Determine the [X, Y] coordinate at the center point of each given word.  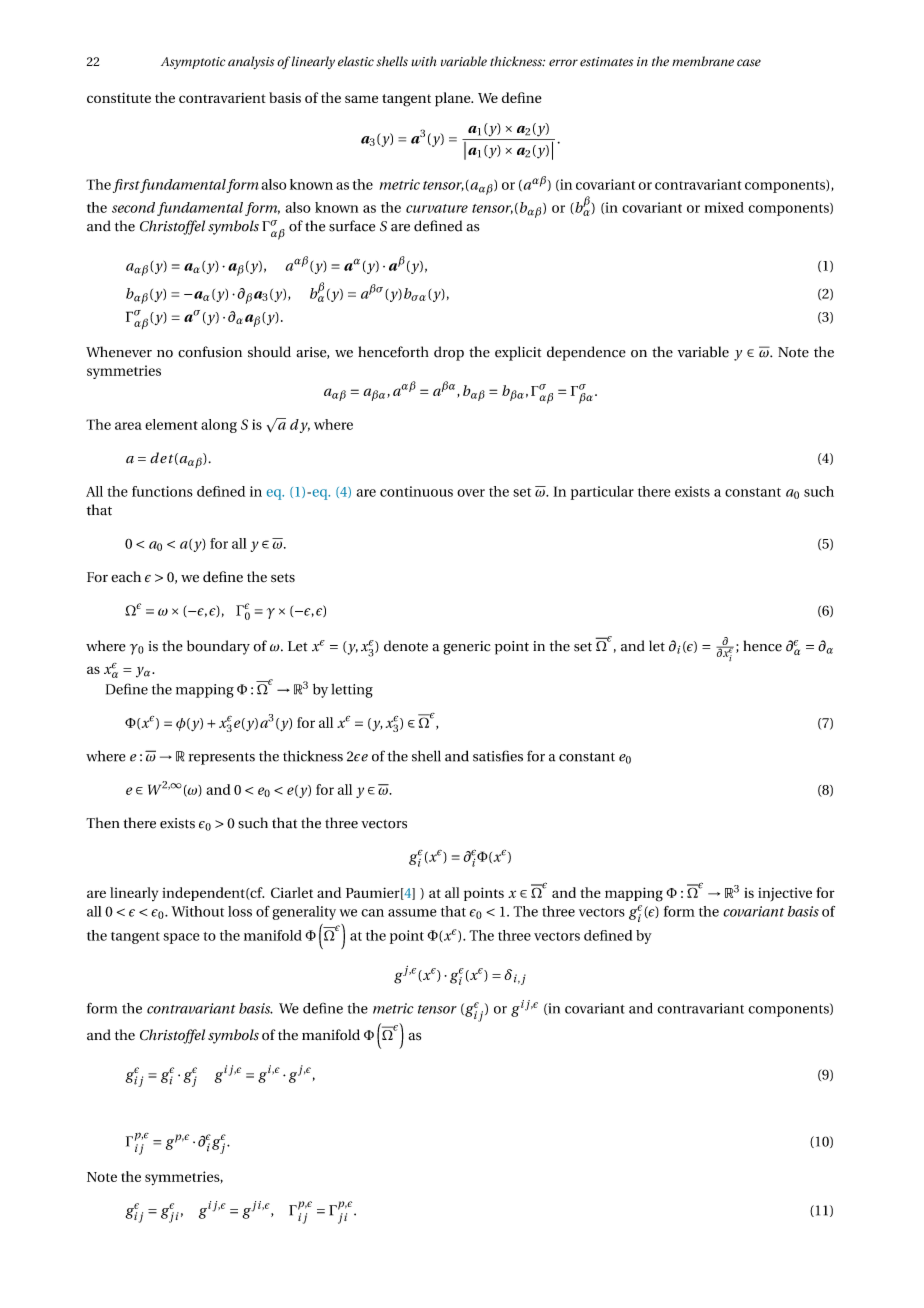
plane [454, 99]
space [181, 938]
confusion [210, 352]
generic [467, 648]
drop [449, 353]
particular [602, 493]
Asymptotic [193, 63]
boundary [218, 647]
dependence [586, 353]
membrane [703, 61]
